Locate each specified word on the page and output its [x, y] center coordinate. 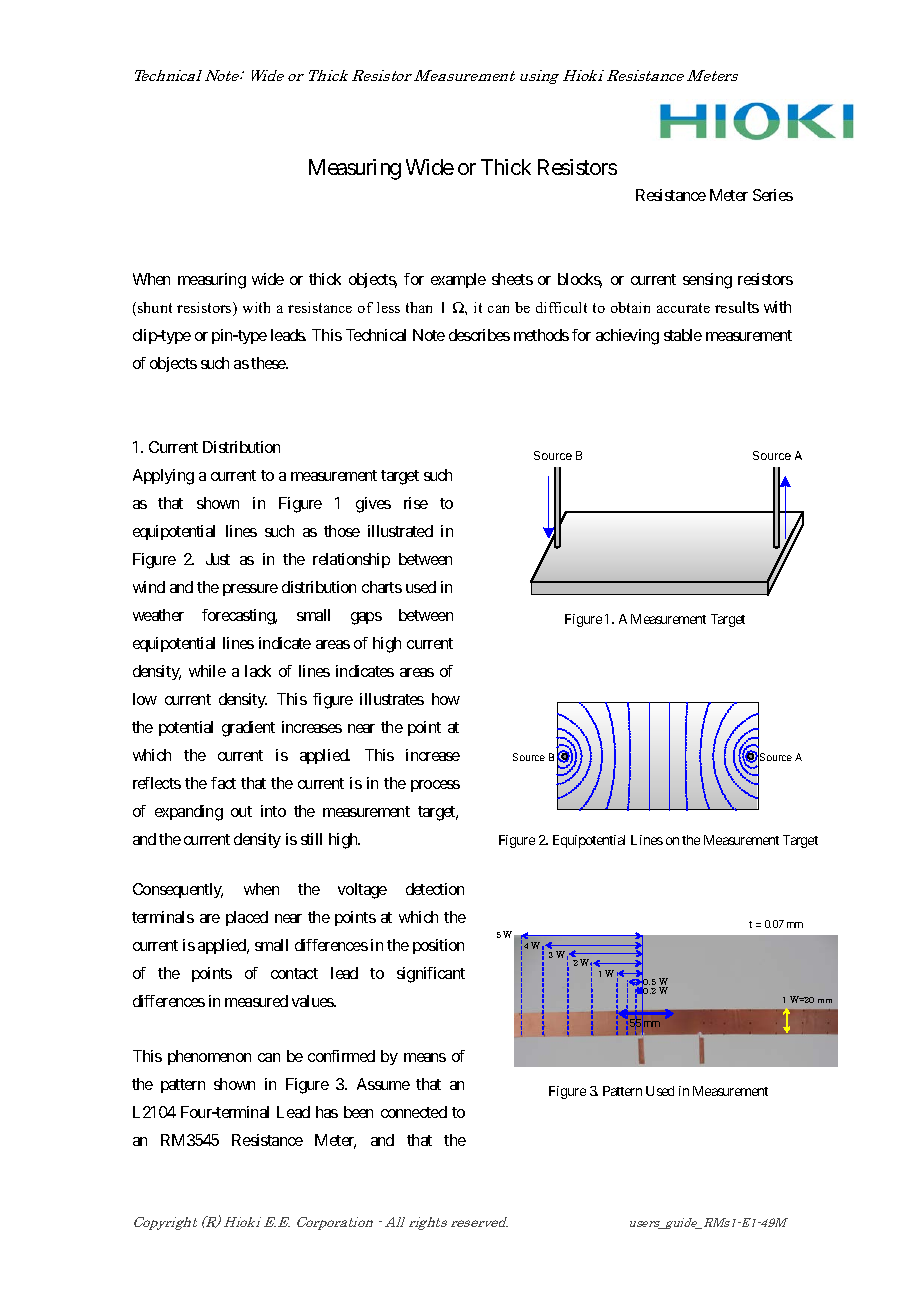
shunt [155, 307]
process [435, 786]
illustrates [392, 699]
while [207, 671]
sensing [707, 281]
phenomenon [209, 1057]
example [458, 280]
